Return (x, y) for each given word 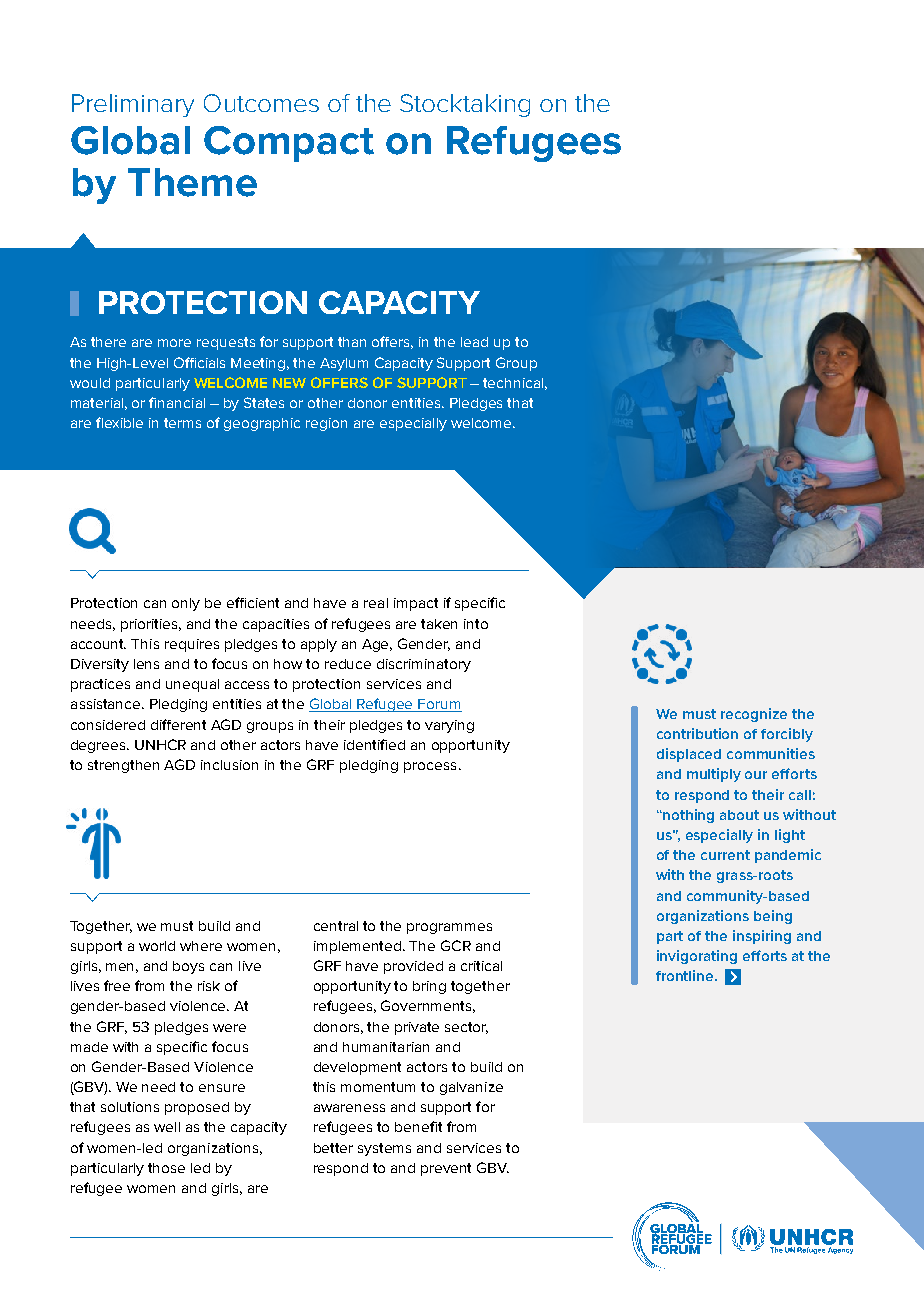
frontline (686, 975)
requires (192, 645)
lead (474, 342)
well (167, 1127)
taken (439, 624)
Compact (289, 144)
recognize (754, 715)
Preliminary (133, 105)
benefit (418, 1126)
